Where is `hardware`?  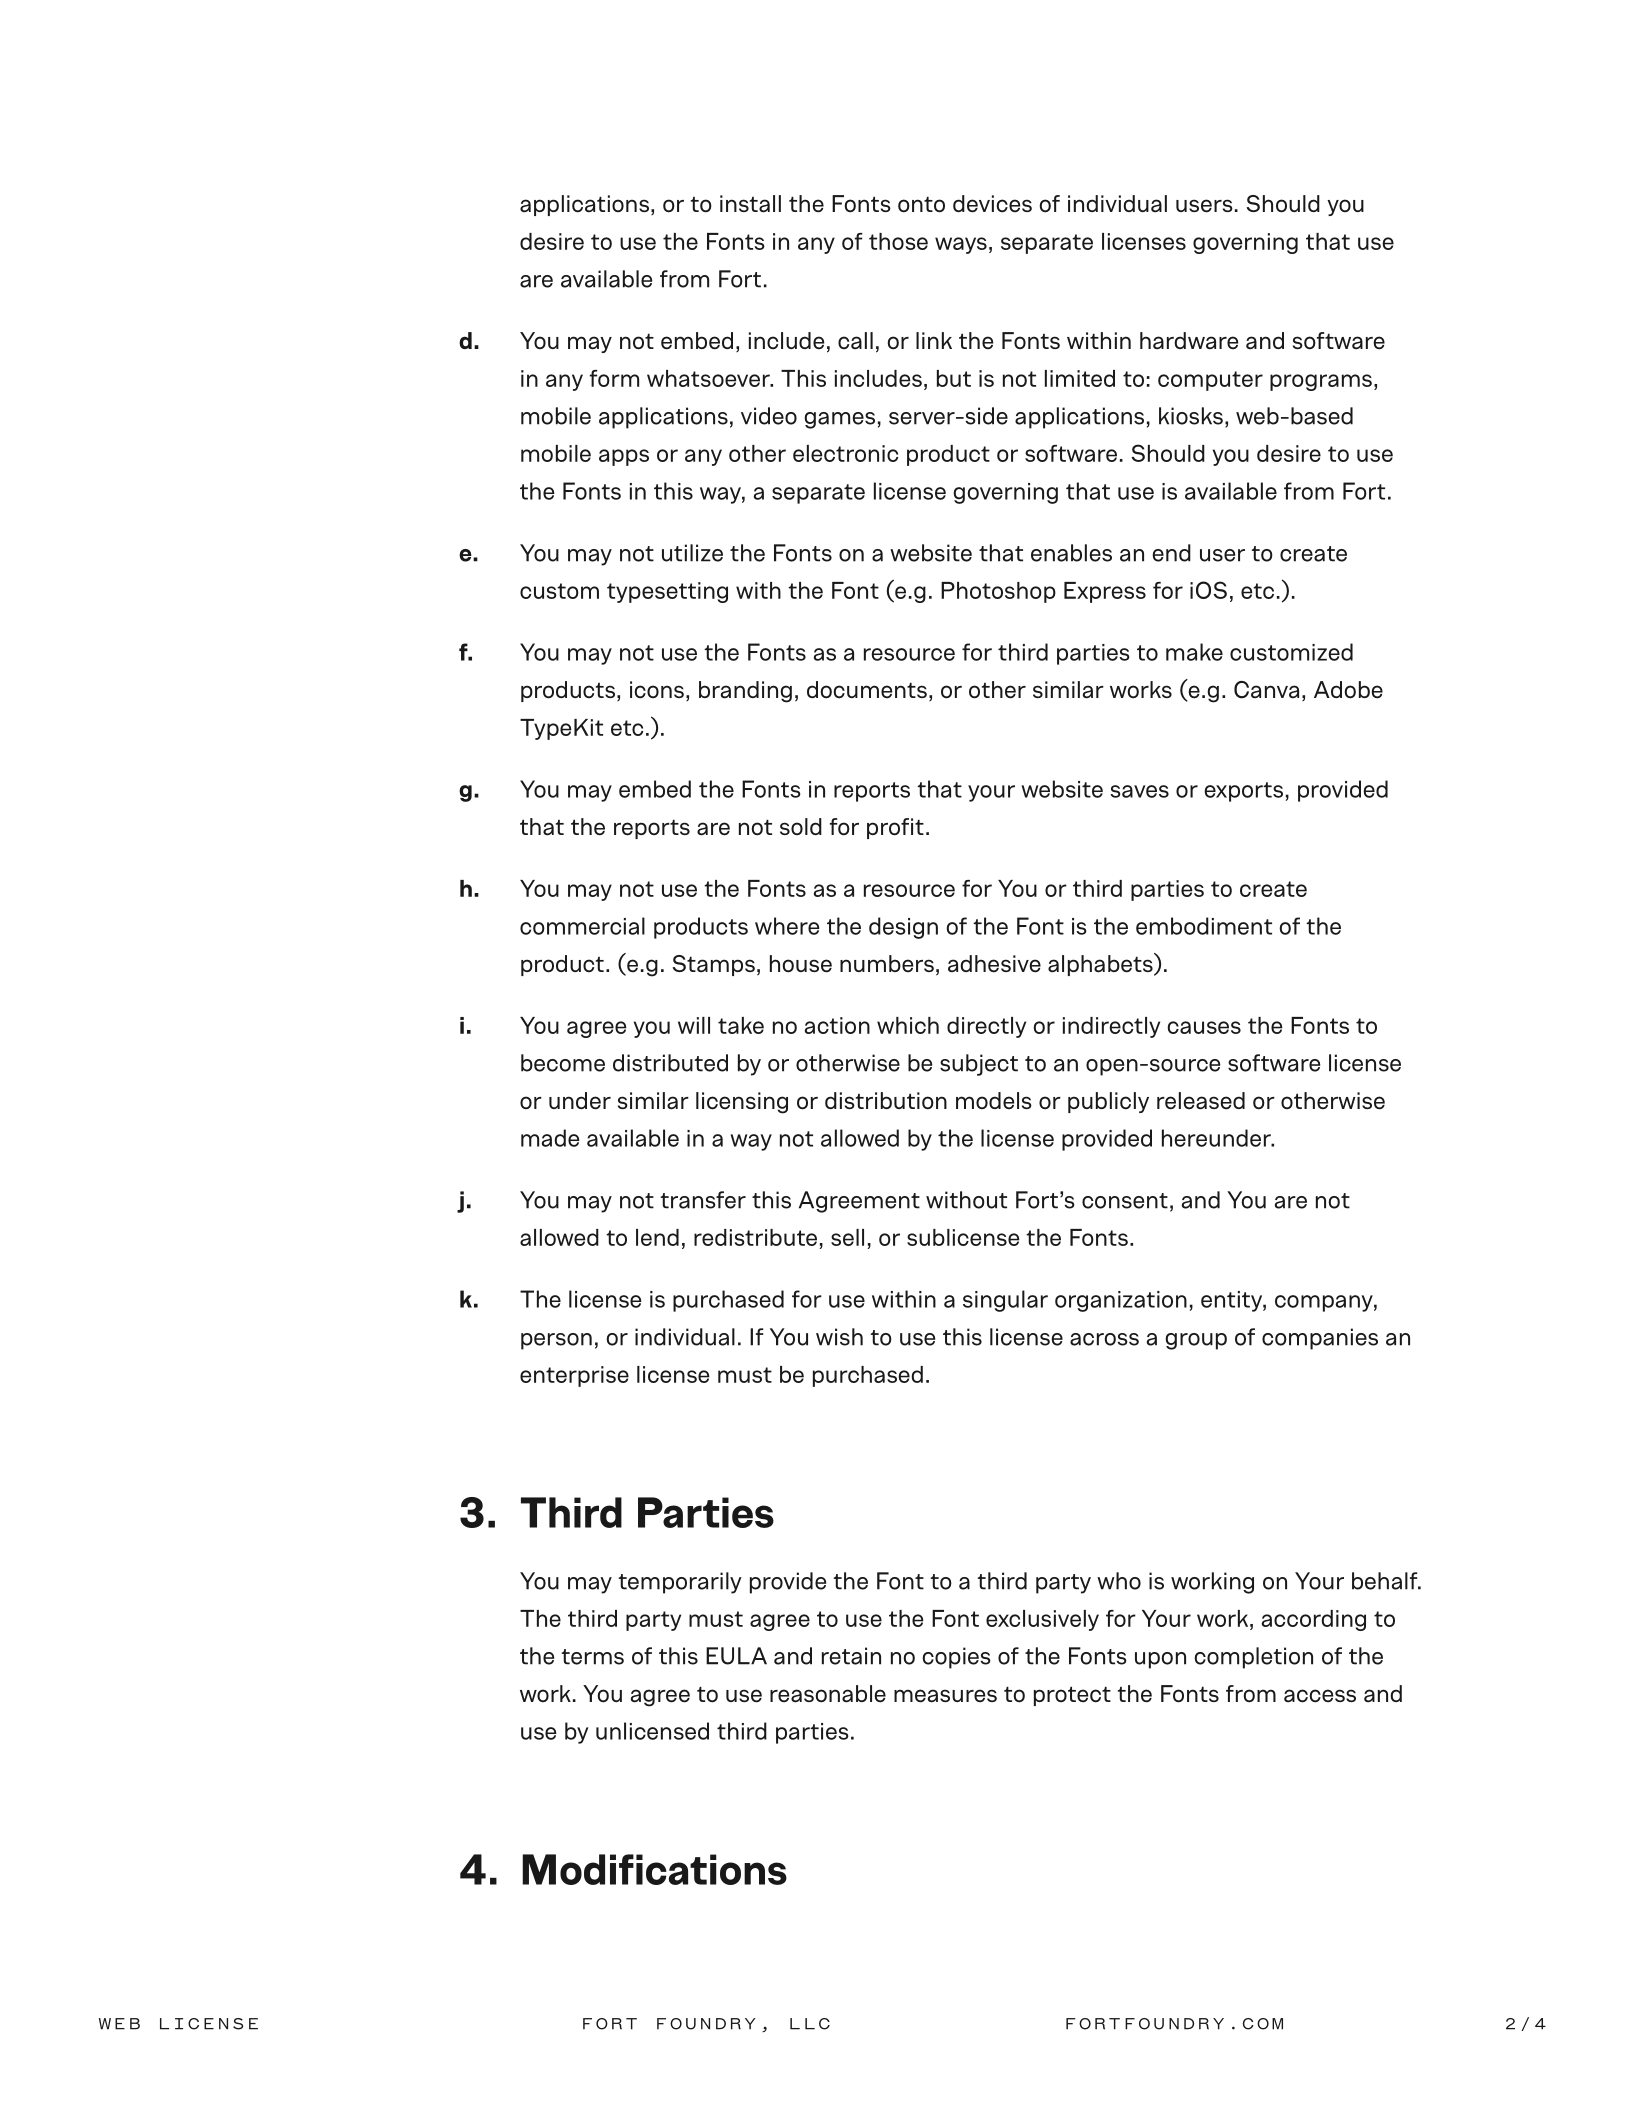
hardware is located at coordinates (1189, 341).
